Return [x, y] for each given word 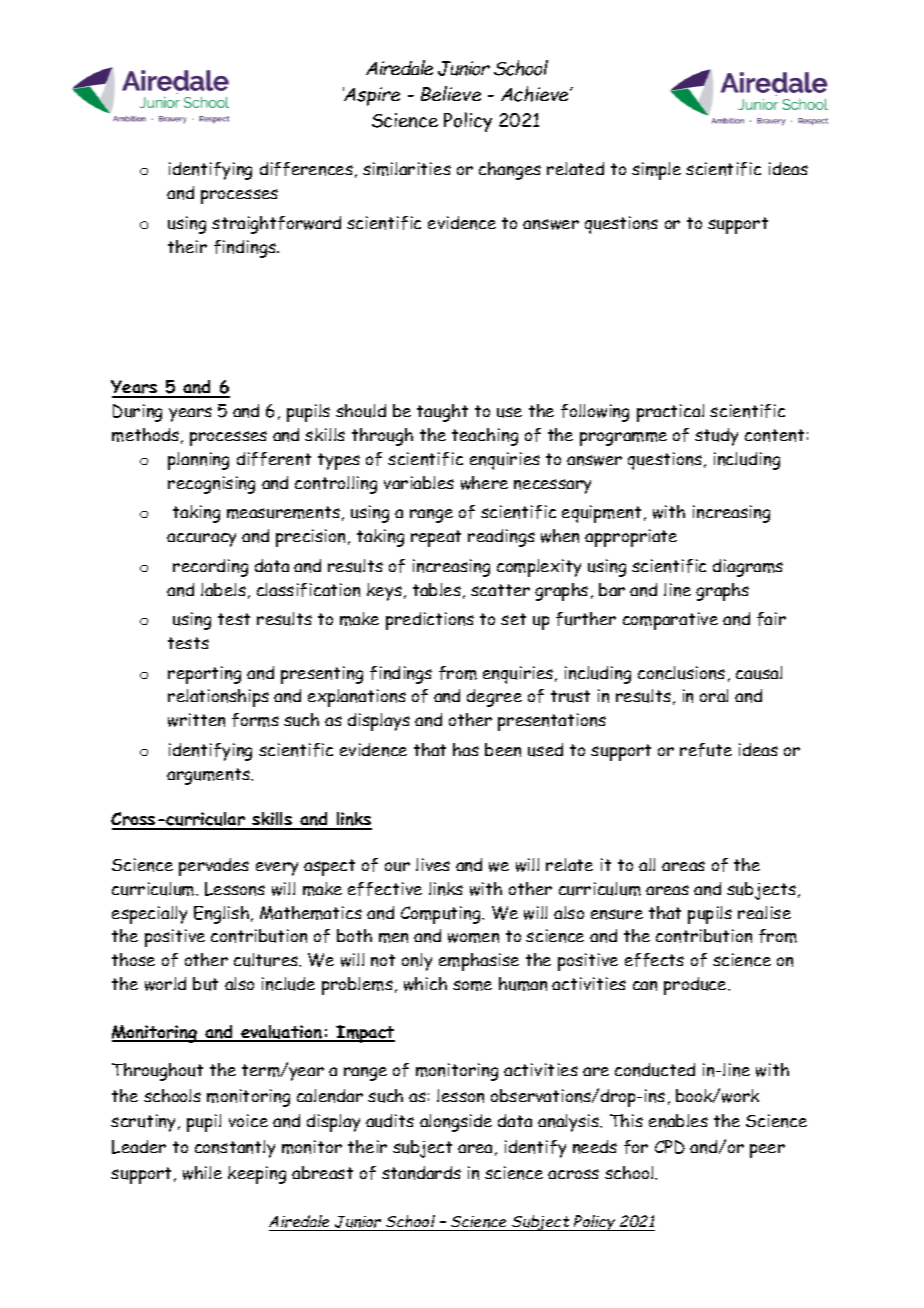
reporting [204, 675]
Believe [451, 93]
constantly [235, 1149]
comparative [670, 621]
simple [656, 171]
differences [306, 169]
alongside [456, 1123]
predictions [430, 621]
